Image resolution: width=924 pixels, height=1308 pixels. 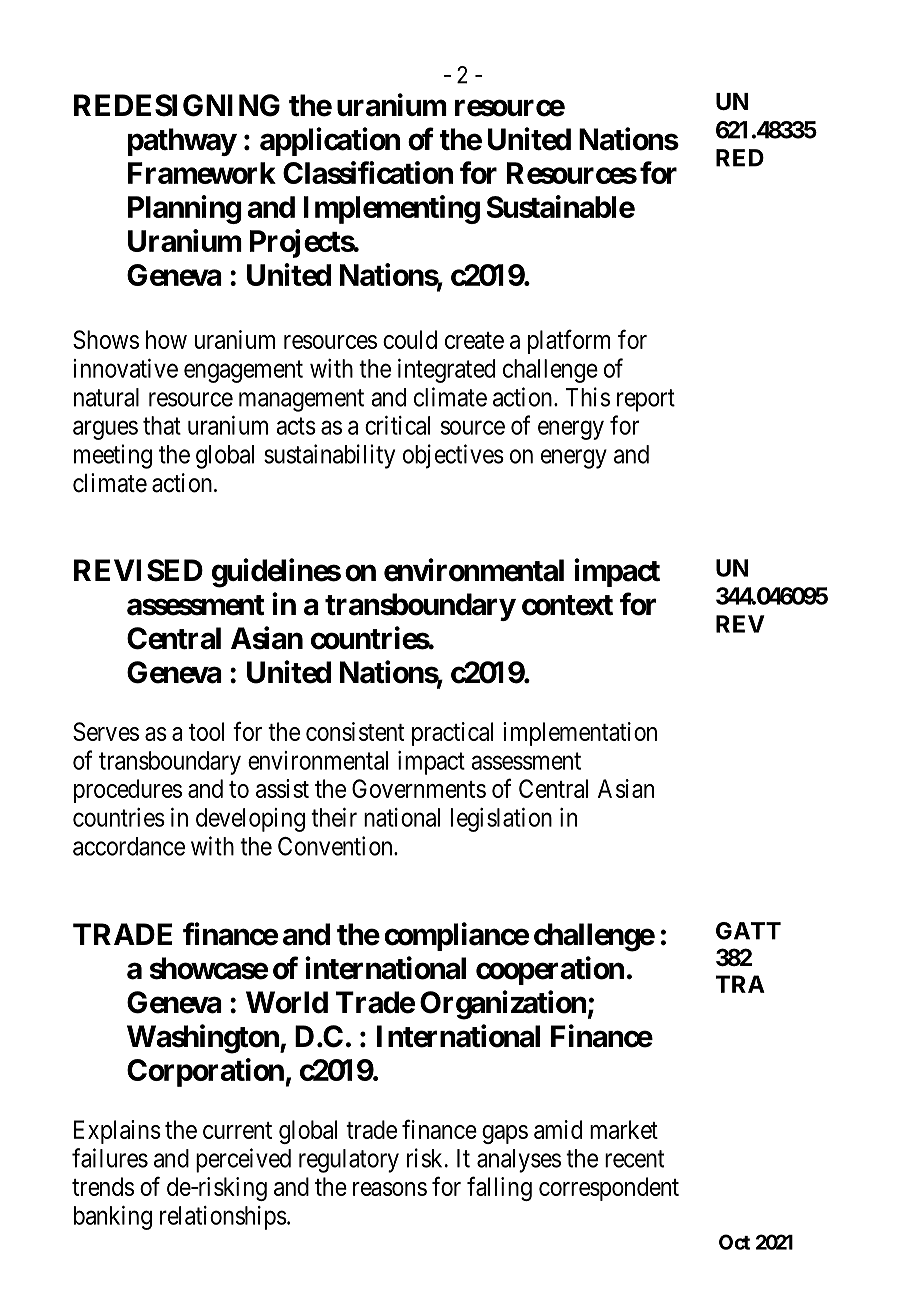 What do you see at coordinates (452, 734) in the document?
I see `practical` at bounding box center [452, 734].
